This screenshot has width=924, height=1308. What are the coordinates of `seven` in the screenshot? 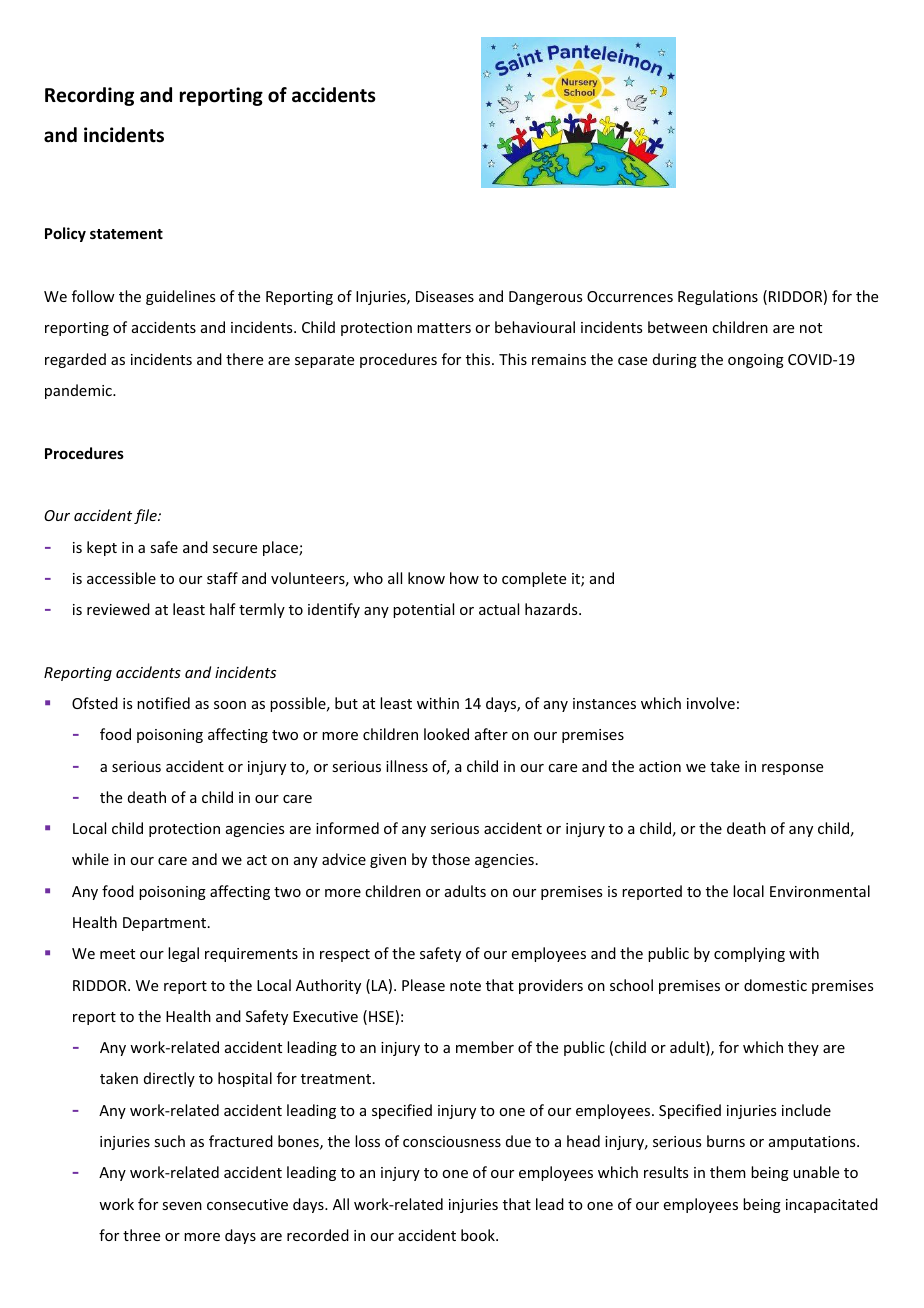 It's located at (182, 1206).
